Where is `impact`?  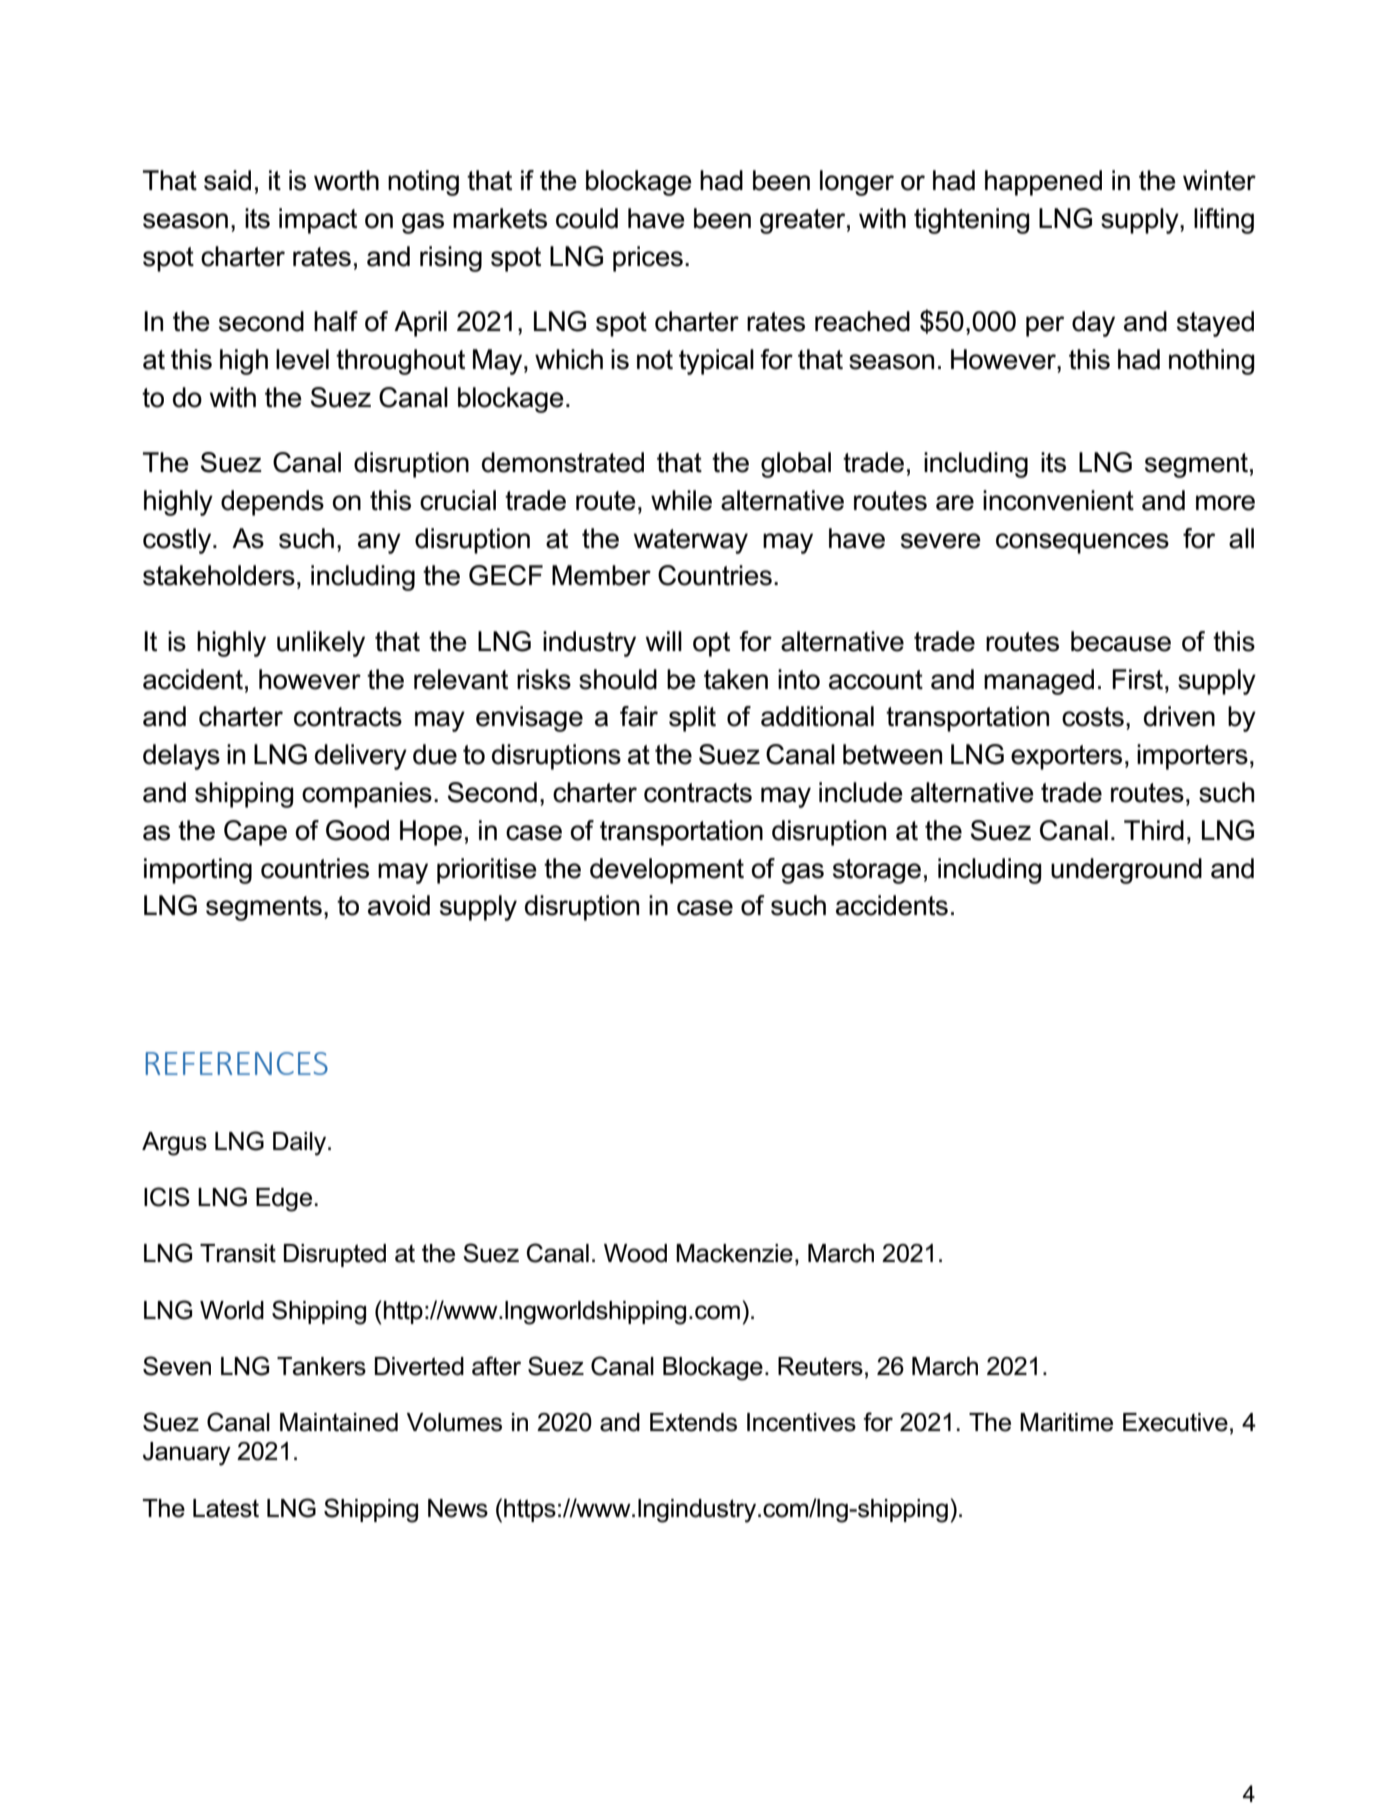 impact is located at coordinates (318, 221).
